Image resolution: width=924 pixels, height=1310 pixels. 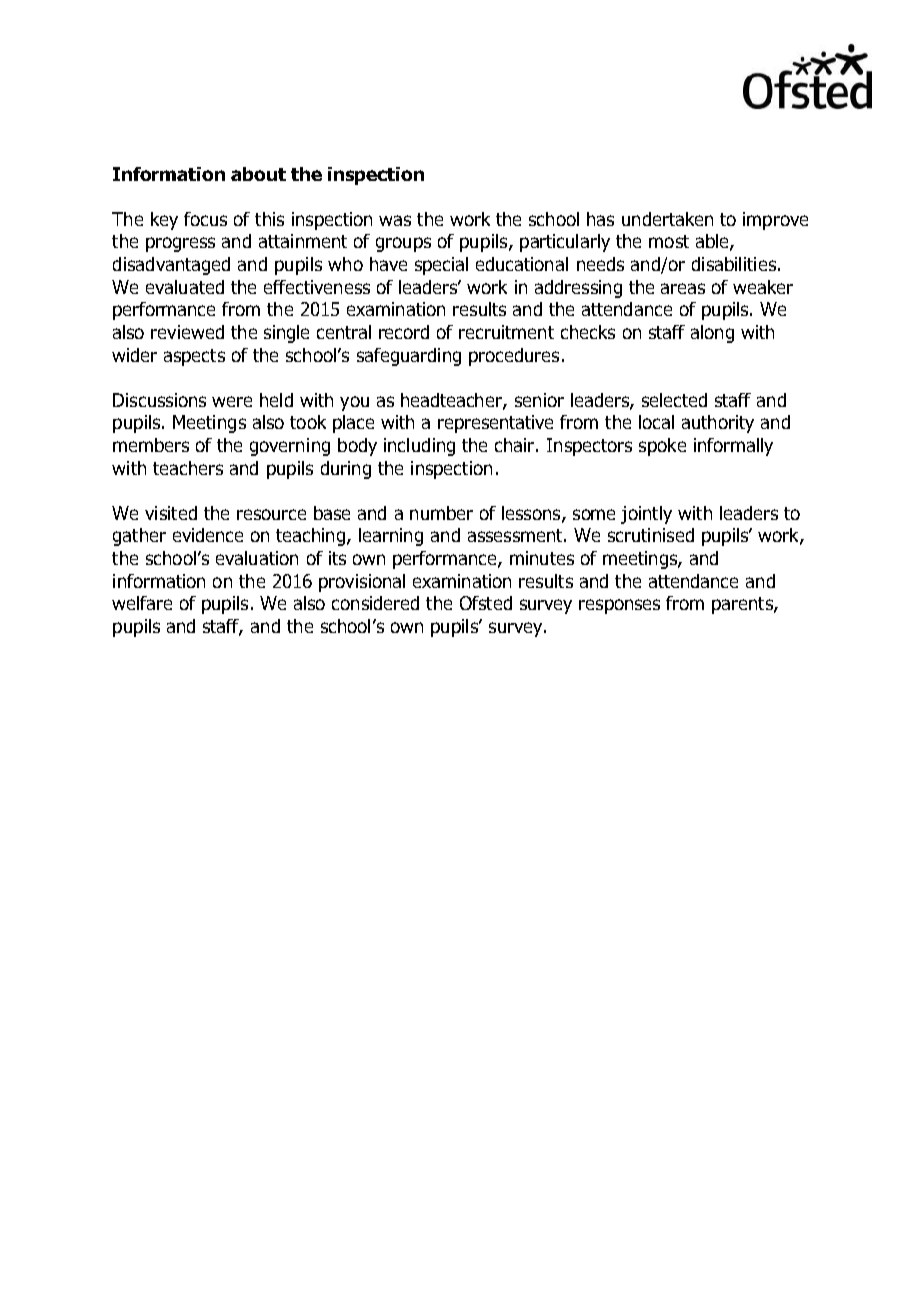 I want to click on undertaken, so click(x=667, y=219).
